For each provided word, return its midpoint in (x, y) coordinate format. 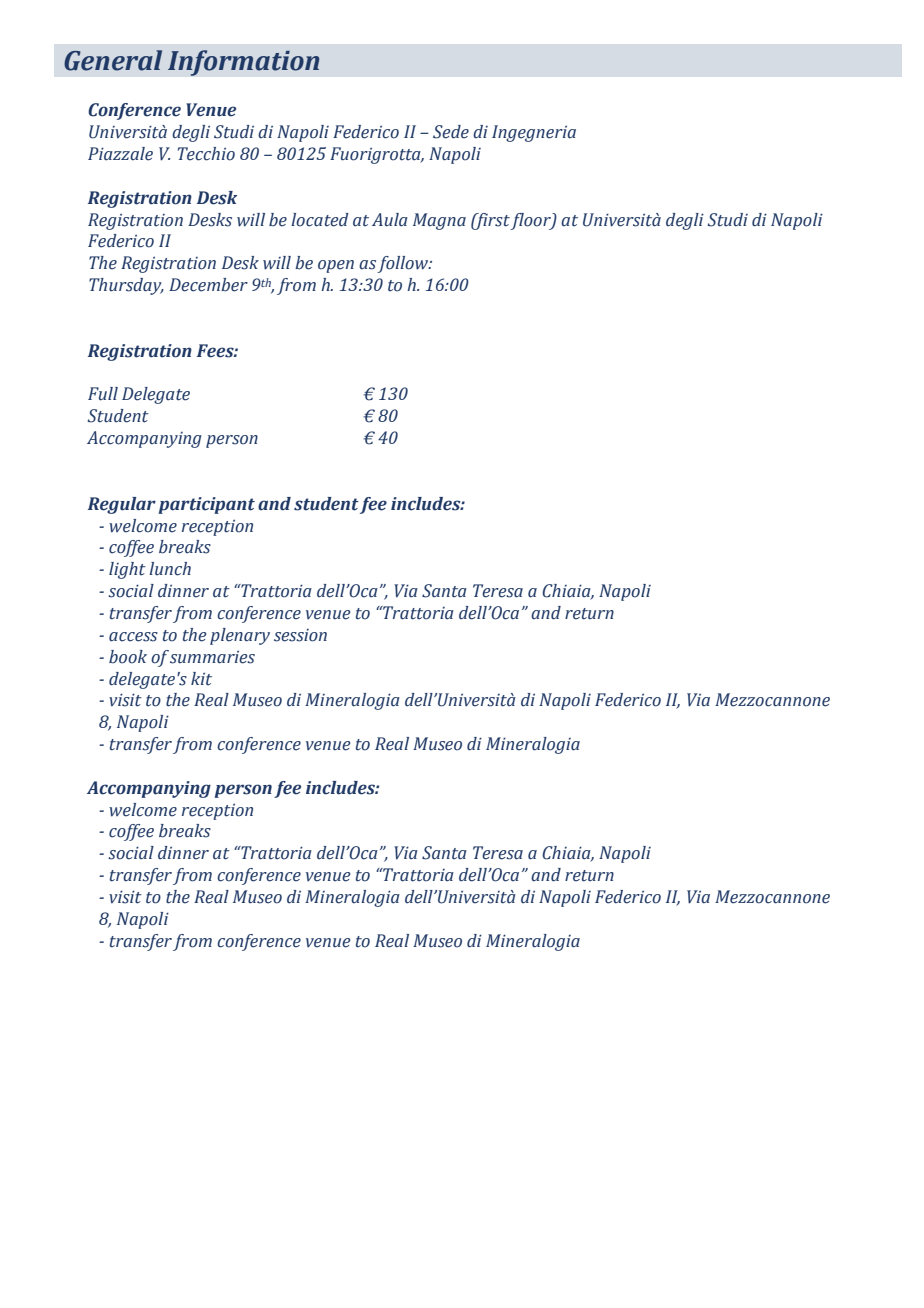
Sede (451, 132)
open (336, 266)
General (113, 60)
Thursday (126, 286)
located (320, 220)
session (300, 635)
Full (103, 394)
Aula (390, 220)
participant (207, 505)
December (208, 285)
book (128, 657)
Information (244, 63)
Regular (122, 505)
